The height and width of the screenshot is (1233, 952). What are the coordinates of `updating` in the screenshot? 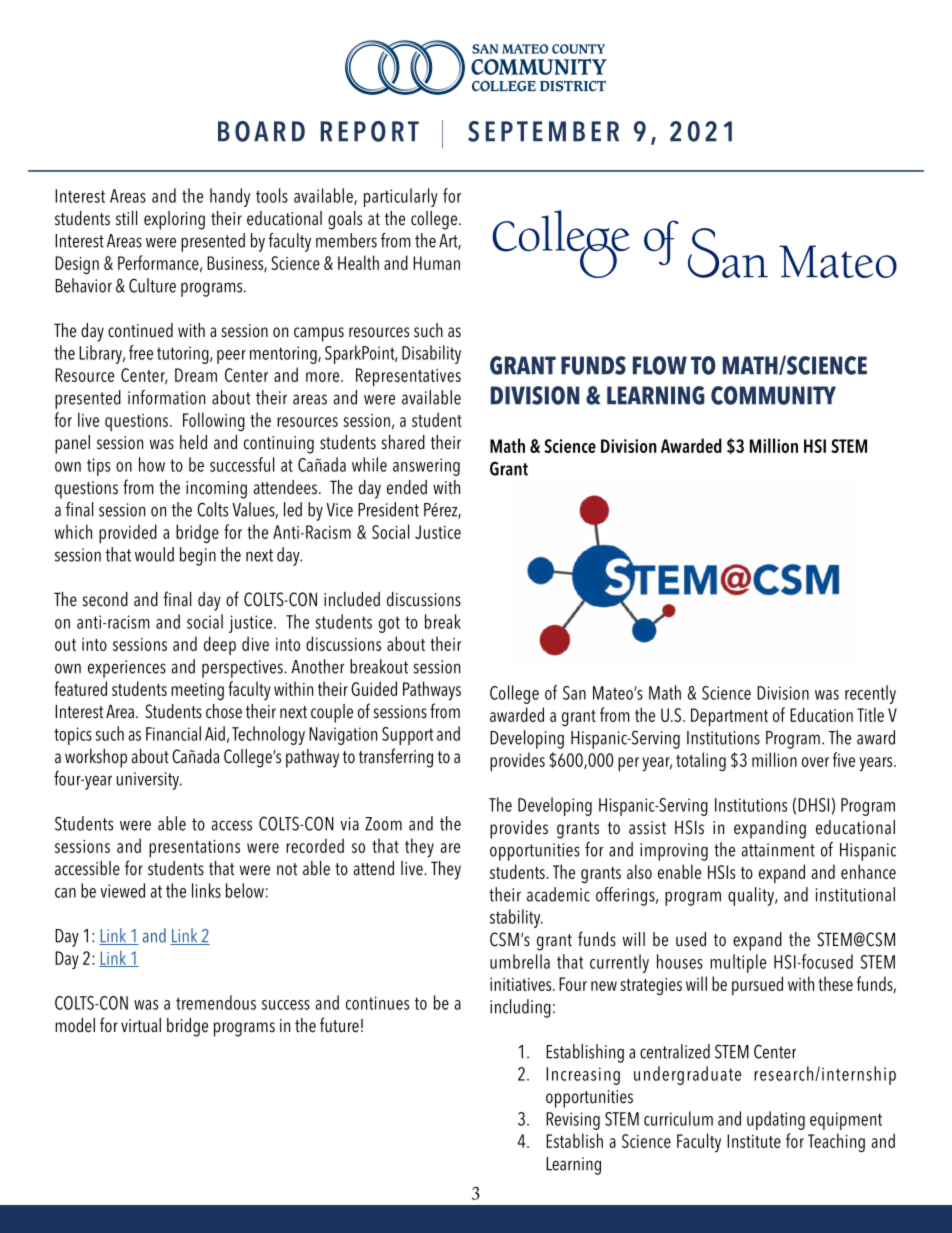 It's located at (776, 1120).
